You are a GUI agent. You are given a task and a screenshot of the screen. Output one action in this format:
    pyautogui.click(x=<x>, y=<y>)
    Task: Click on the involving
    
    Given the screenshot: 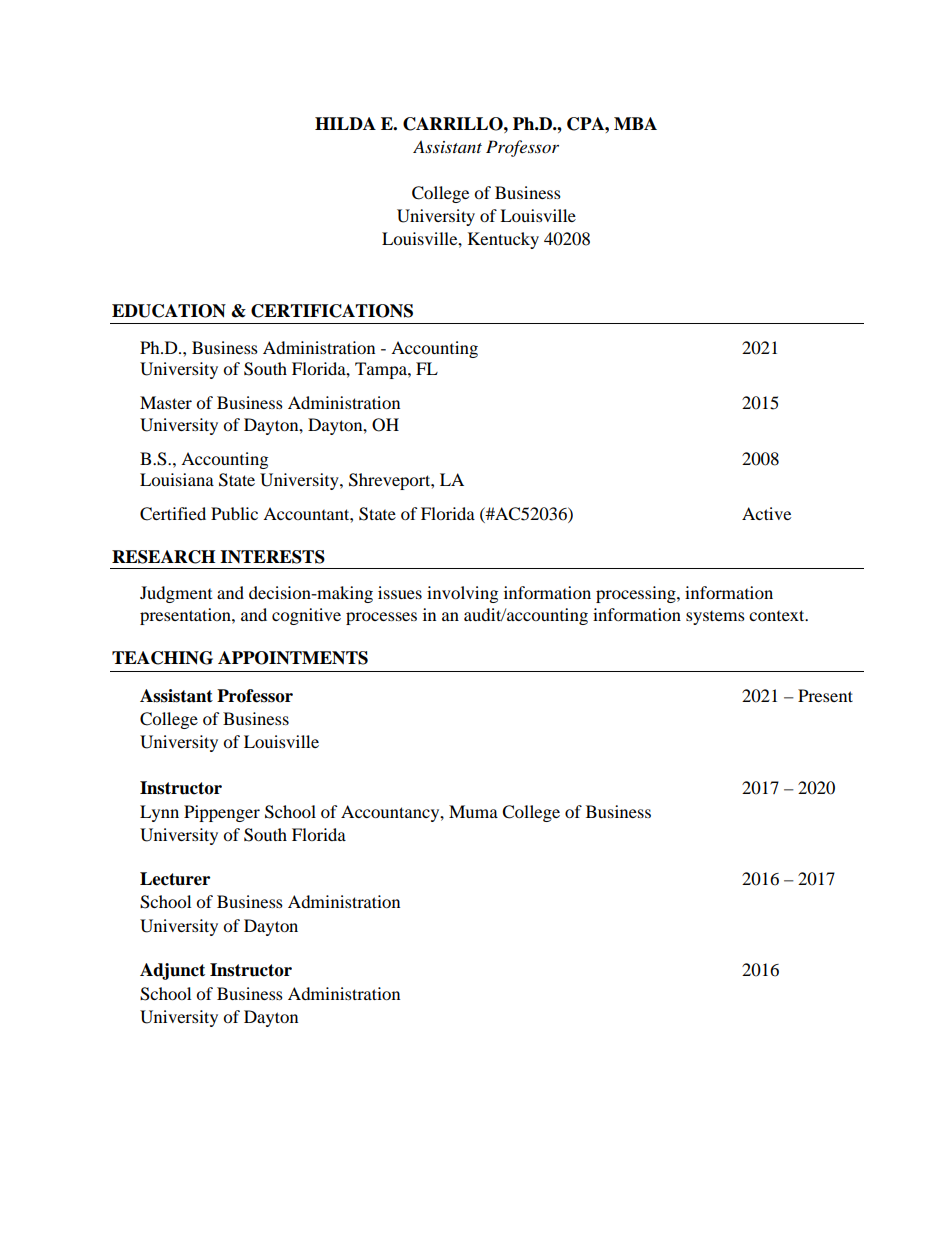 What is the action you would take?
    pyautogui.click(x=462, y=594)
